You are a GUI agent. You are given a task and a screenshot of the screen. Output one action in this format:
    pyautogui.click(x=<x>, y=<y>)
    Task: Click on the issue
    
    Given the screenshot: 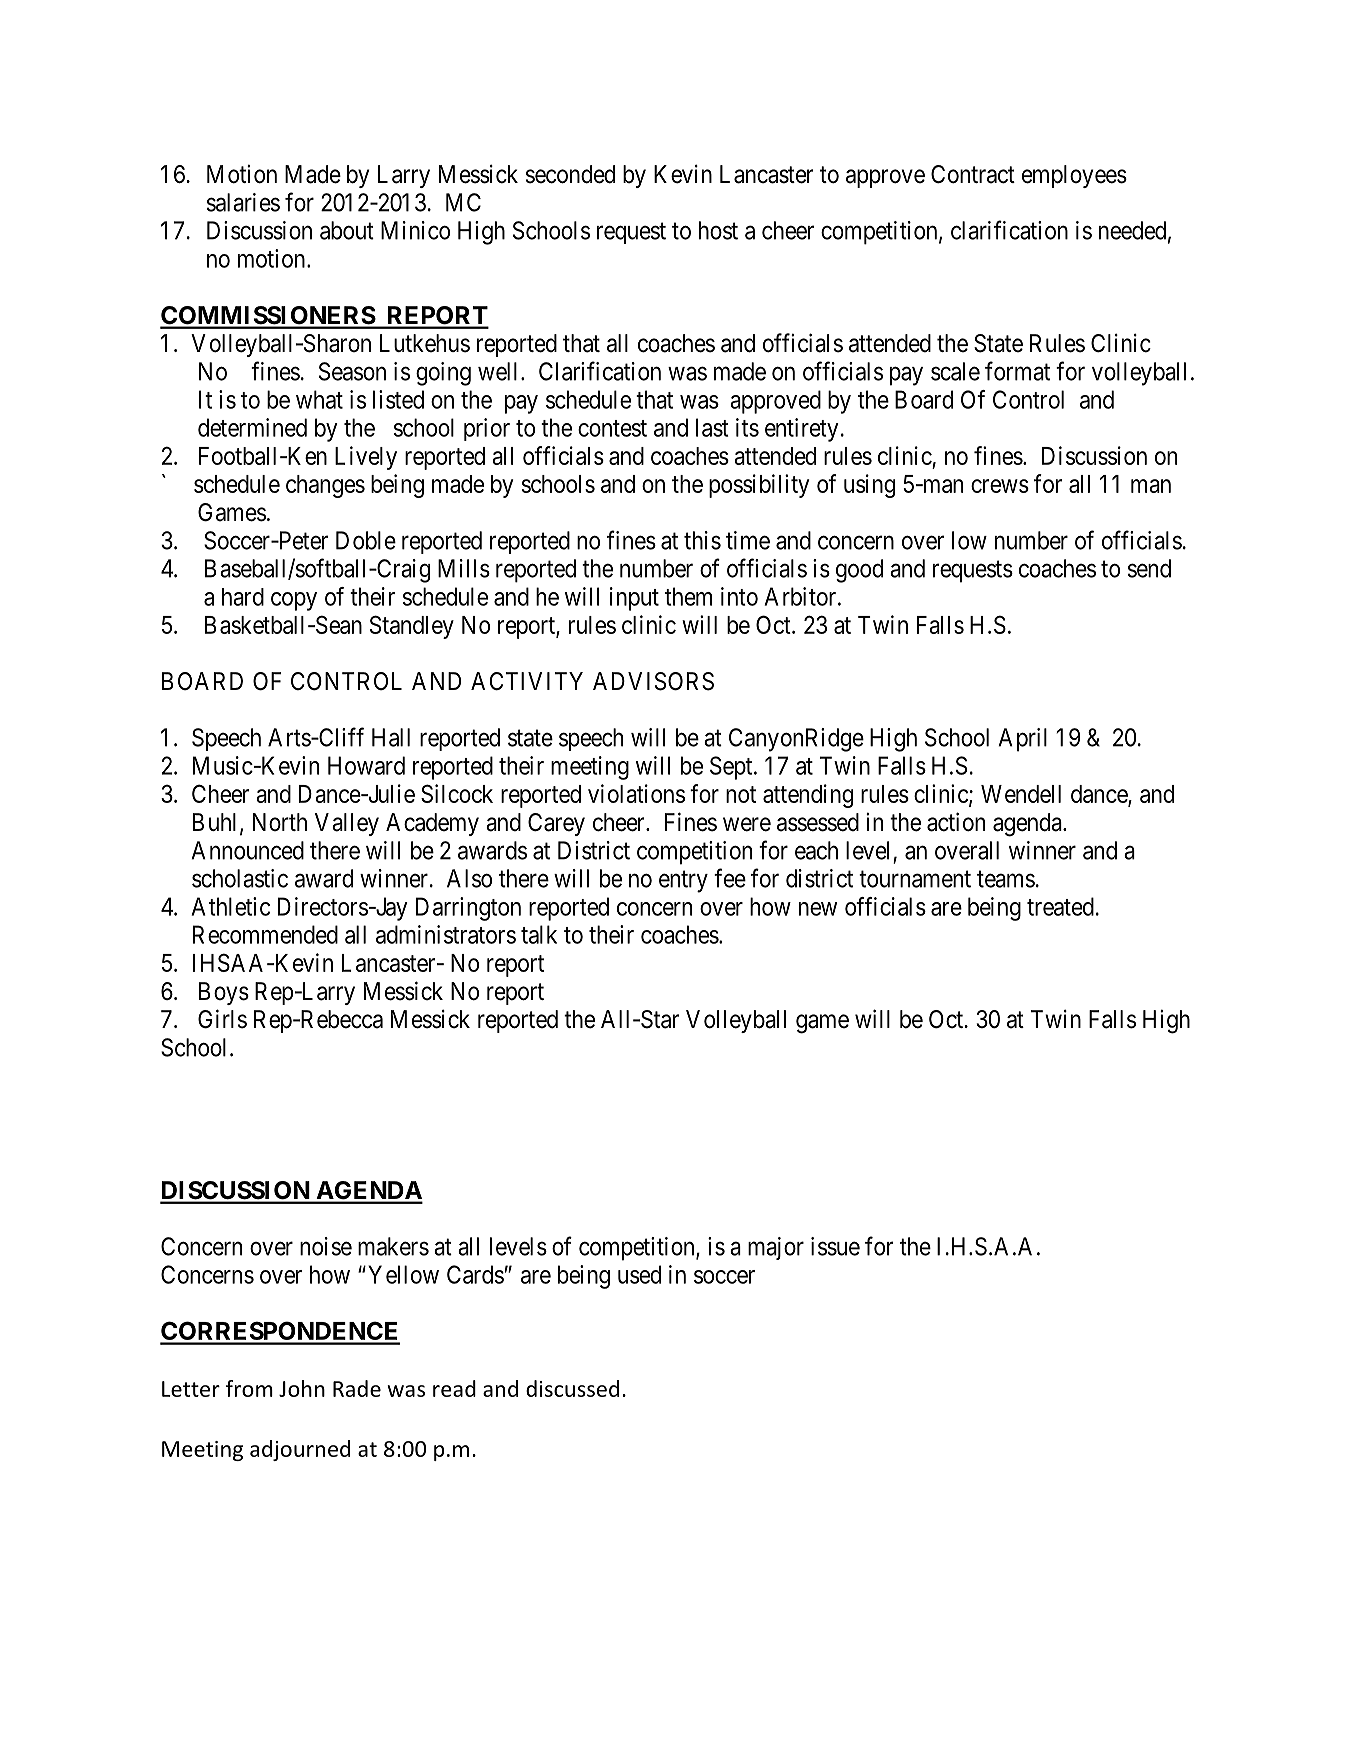 What is the action you would take?
    pyautogui.click(x=835, y=1246)
